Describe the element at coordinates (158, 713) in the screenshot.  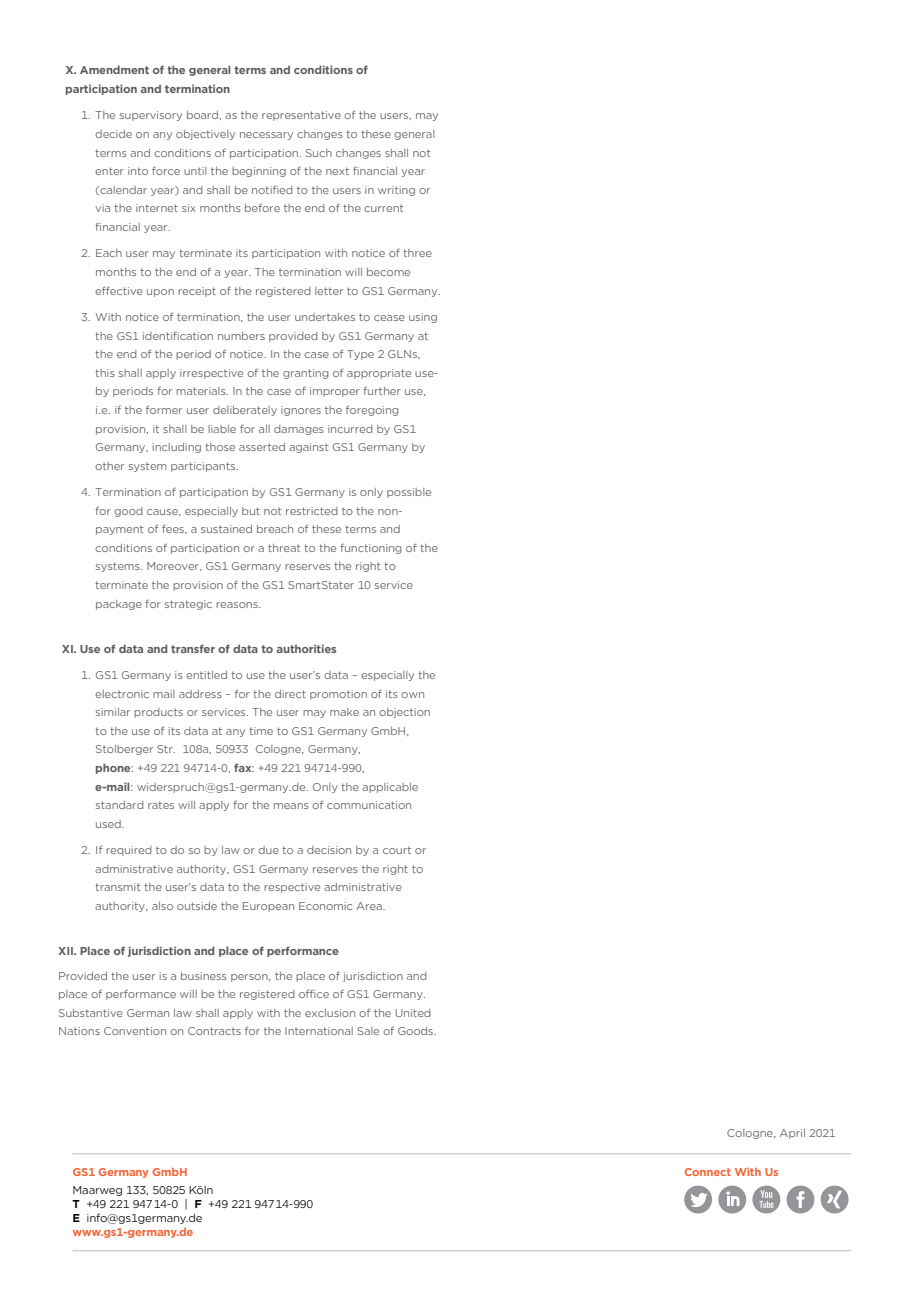
I see `products` at that location.
